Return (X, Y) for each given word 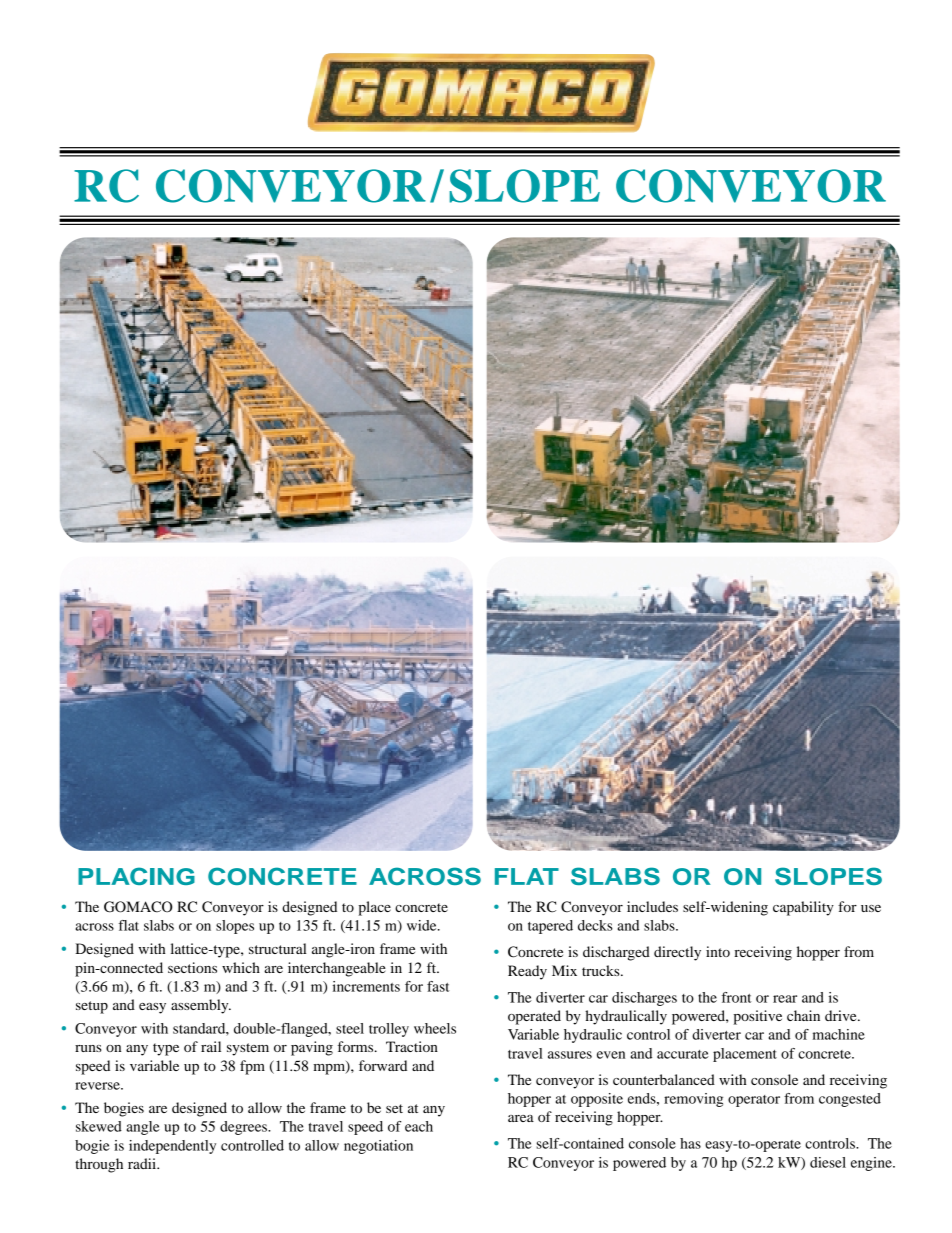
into (718, 951)
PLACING (136, 876)
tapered (550, 927)
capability (803, 908)
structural (278, 948)
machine (839, 1034)
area (521, 1118)
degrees (244, 1128)
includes (652, 906)
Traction (412, 1046)
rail (211, 1046)
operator (754, 1101)
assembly (201, 1006)
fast (438, 986)
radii (143, 1163)
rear (785, 999)
